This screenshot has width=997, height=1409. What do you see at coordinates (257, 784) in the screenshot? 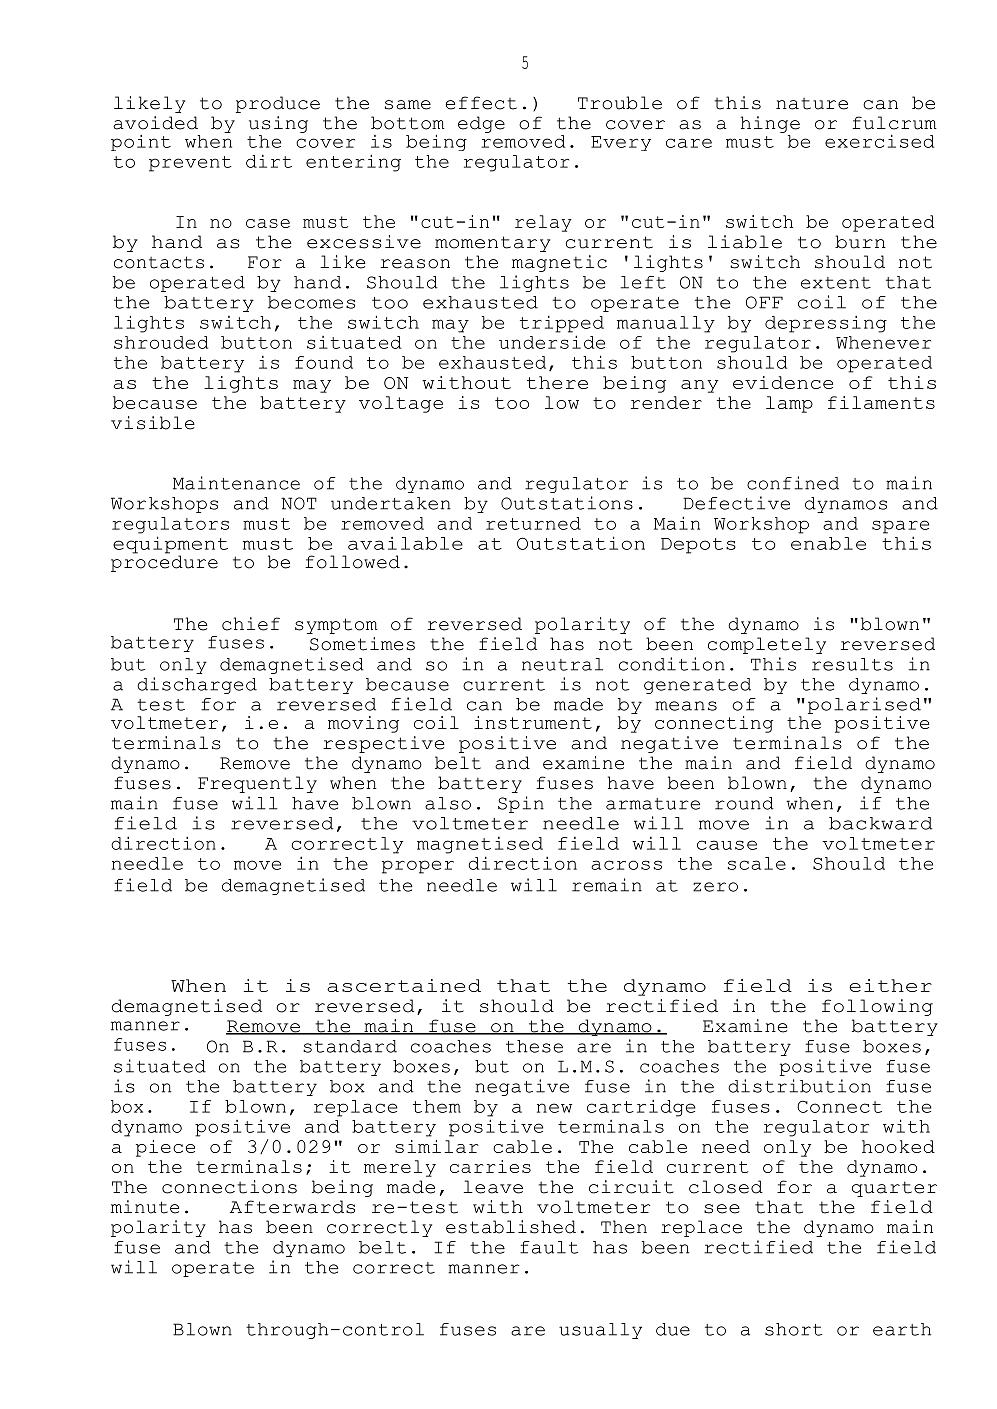
I see `Frequently` at bounding box center [257, 784].
